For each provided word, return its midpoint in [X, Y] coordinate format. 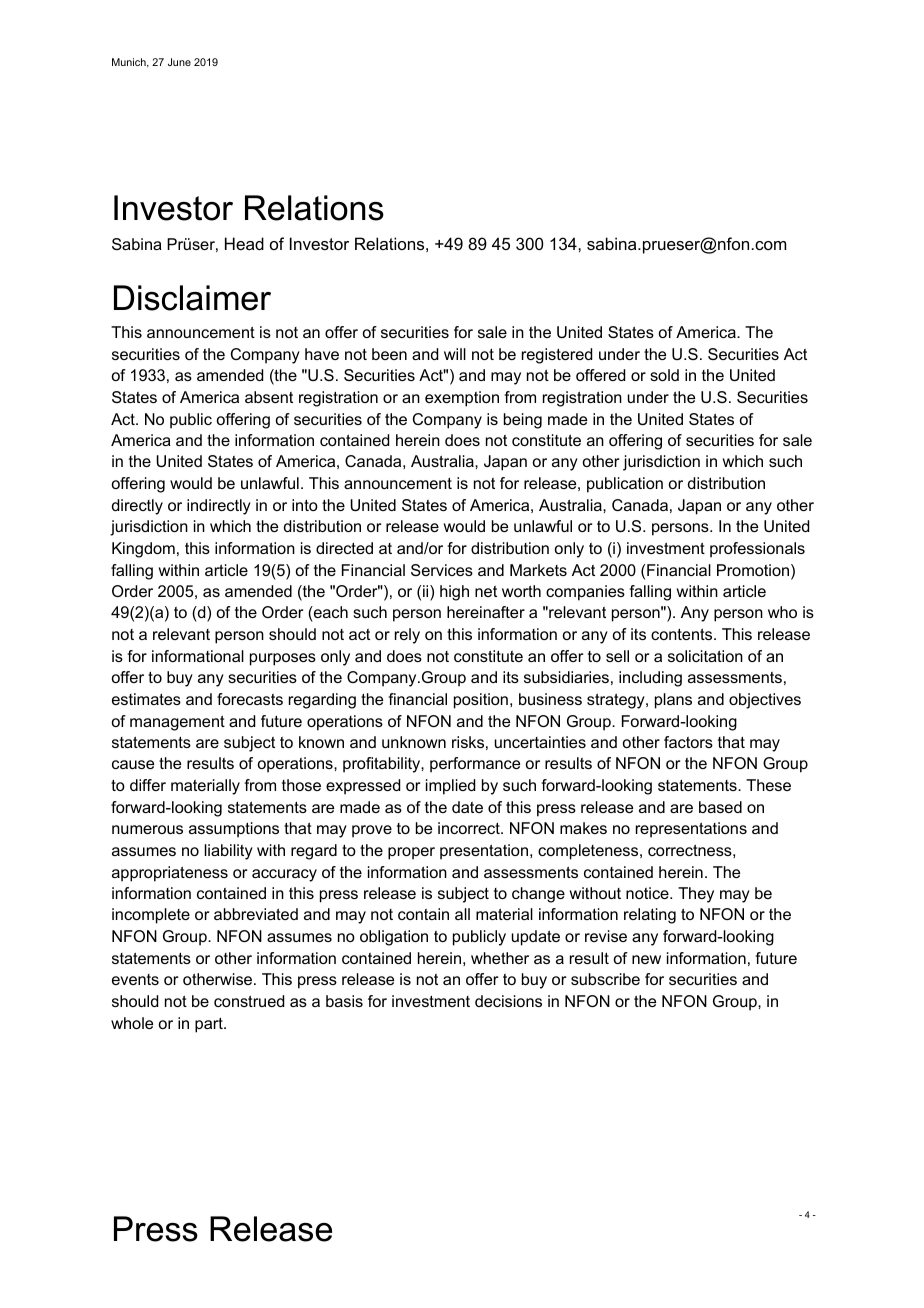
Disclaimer [192, 298]
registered [557, 356]
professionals [757, 550]
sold [664, 375]
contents [683, 634]
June [179, 62]
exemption [462, 399]
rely [407, 636]
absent [269, 397]
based [720, 807]
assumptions [234, 830]
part [210, 1025]
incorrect [470, 828]
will [455, 354]
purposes [283, 659]
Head [244, 243]
